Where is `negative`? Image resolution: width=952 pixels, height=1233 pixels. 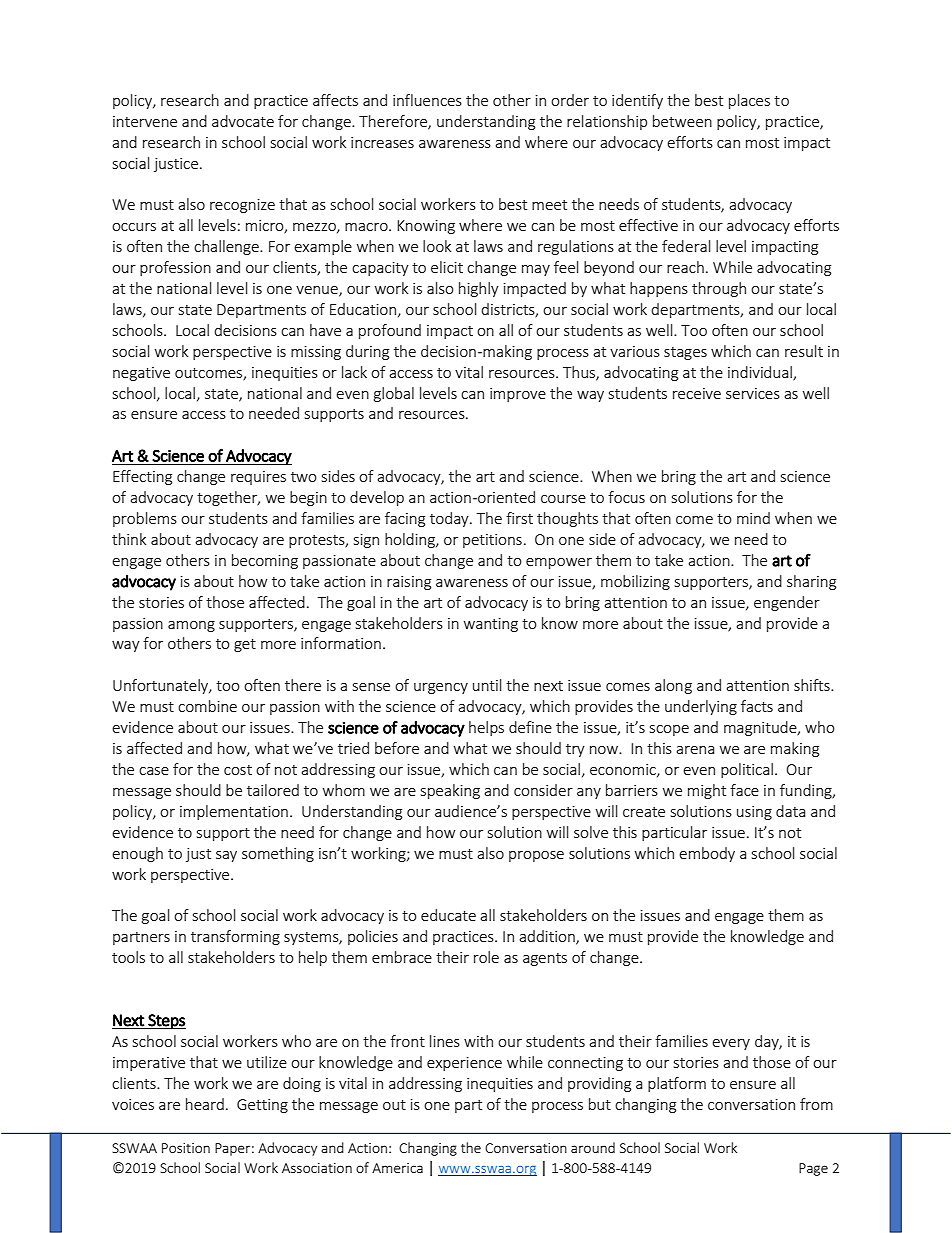
negative is located at coordinates (141, 374).
